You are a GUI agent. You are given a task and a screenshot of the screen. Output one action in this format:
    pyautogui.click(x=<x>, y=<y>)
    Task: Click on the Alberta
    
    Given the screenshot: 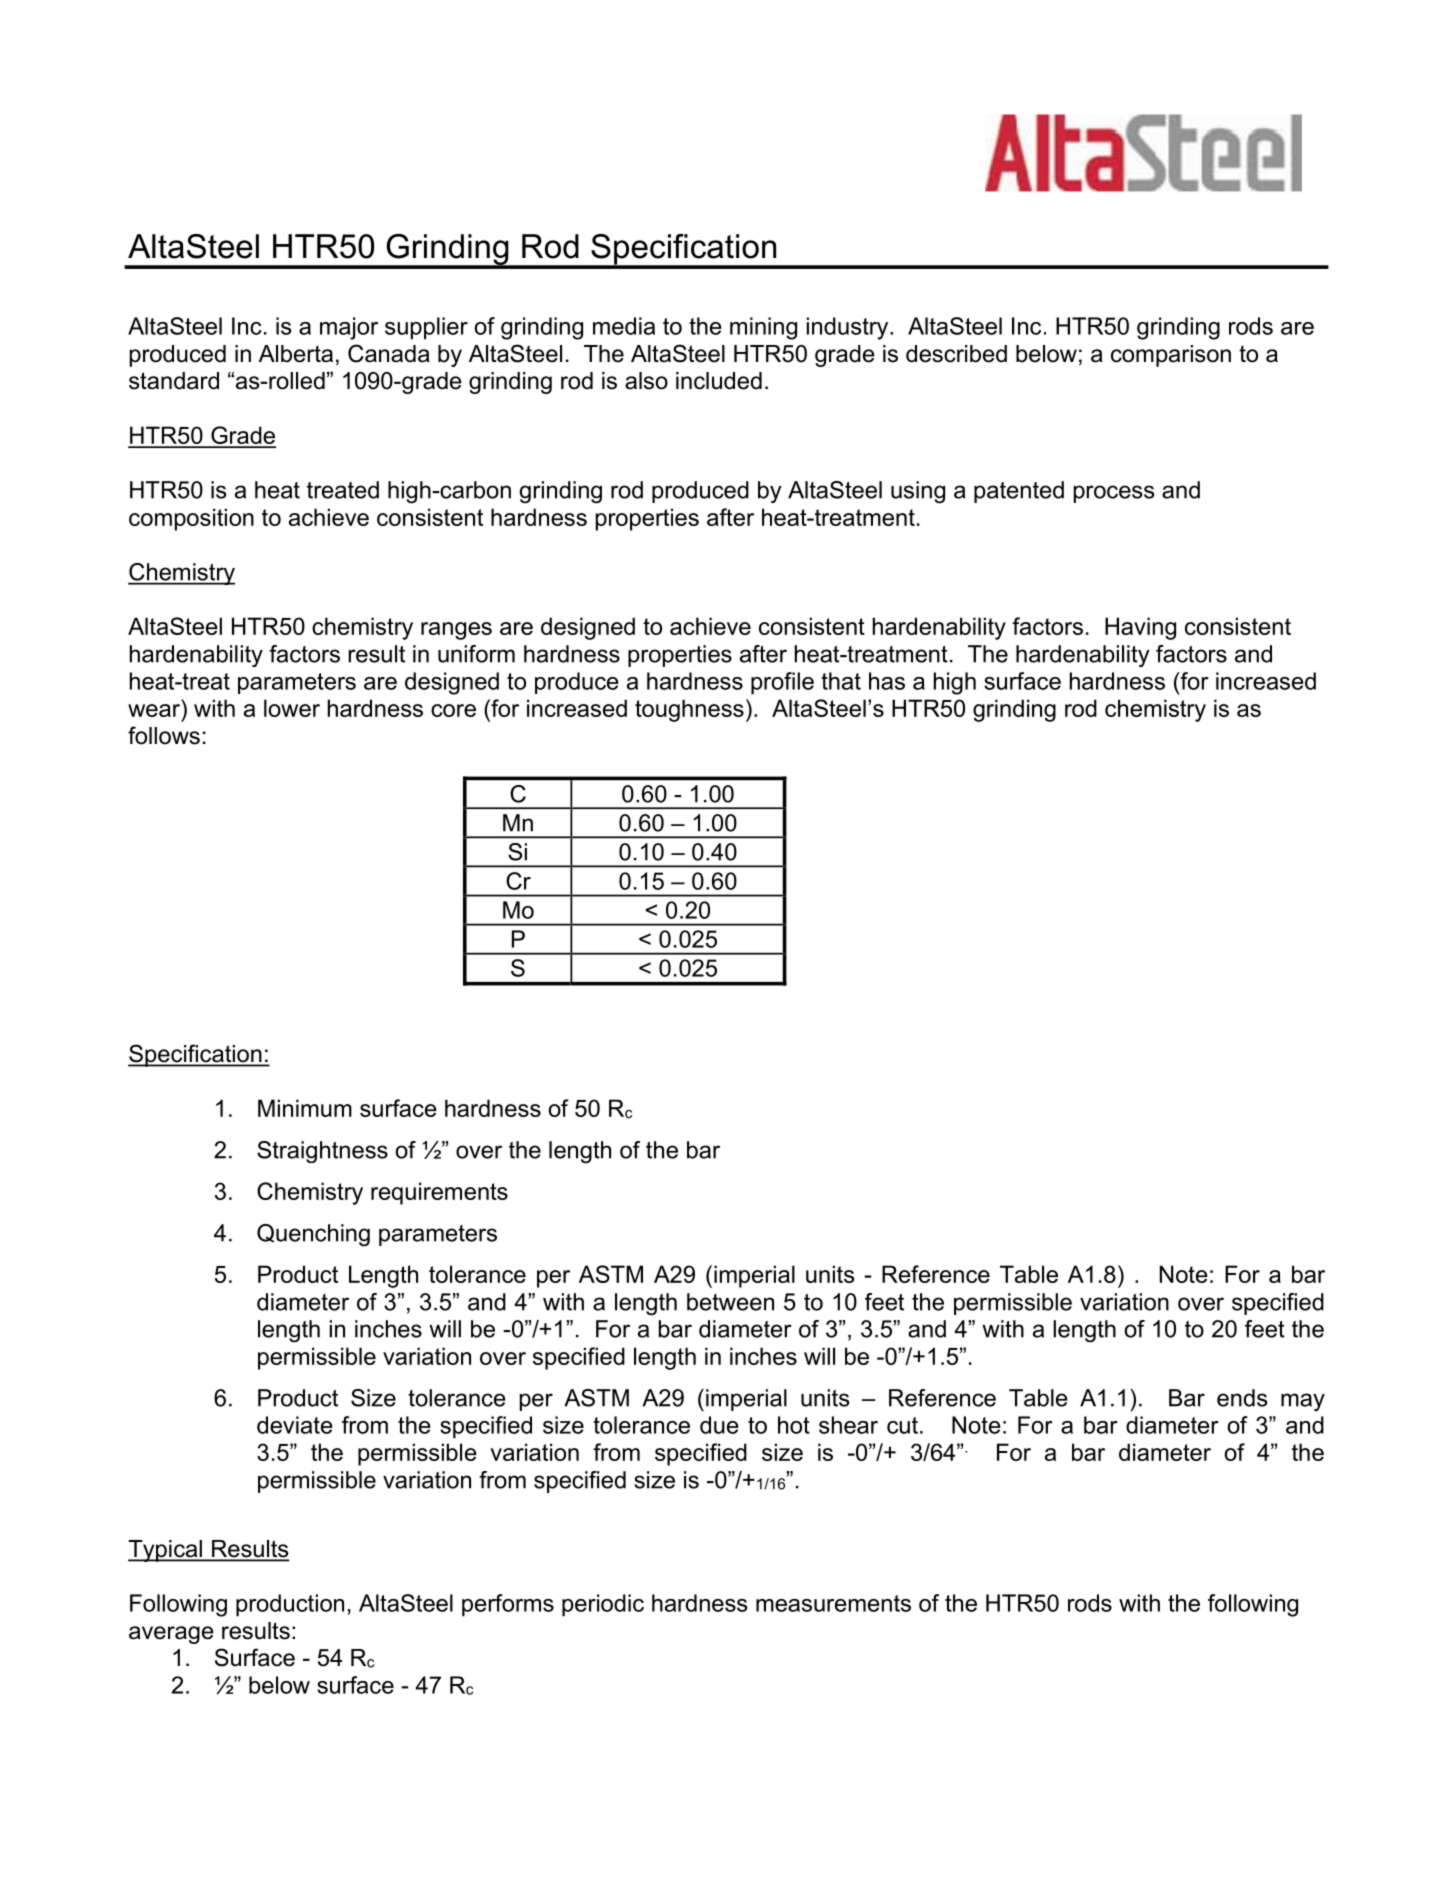 What is the action you would take?
    pyautogui.click(x=296, y=354)
